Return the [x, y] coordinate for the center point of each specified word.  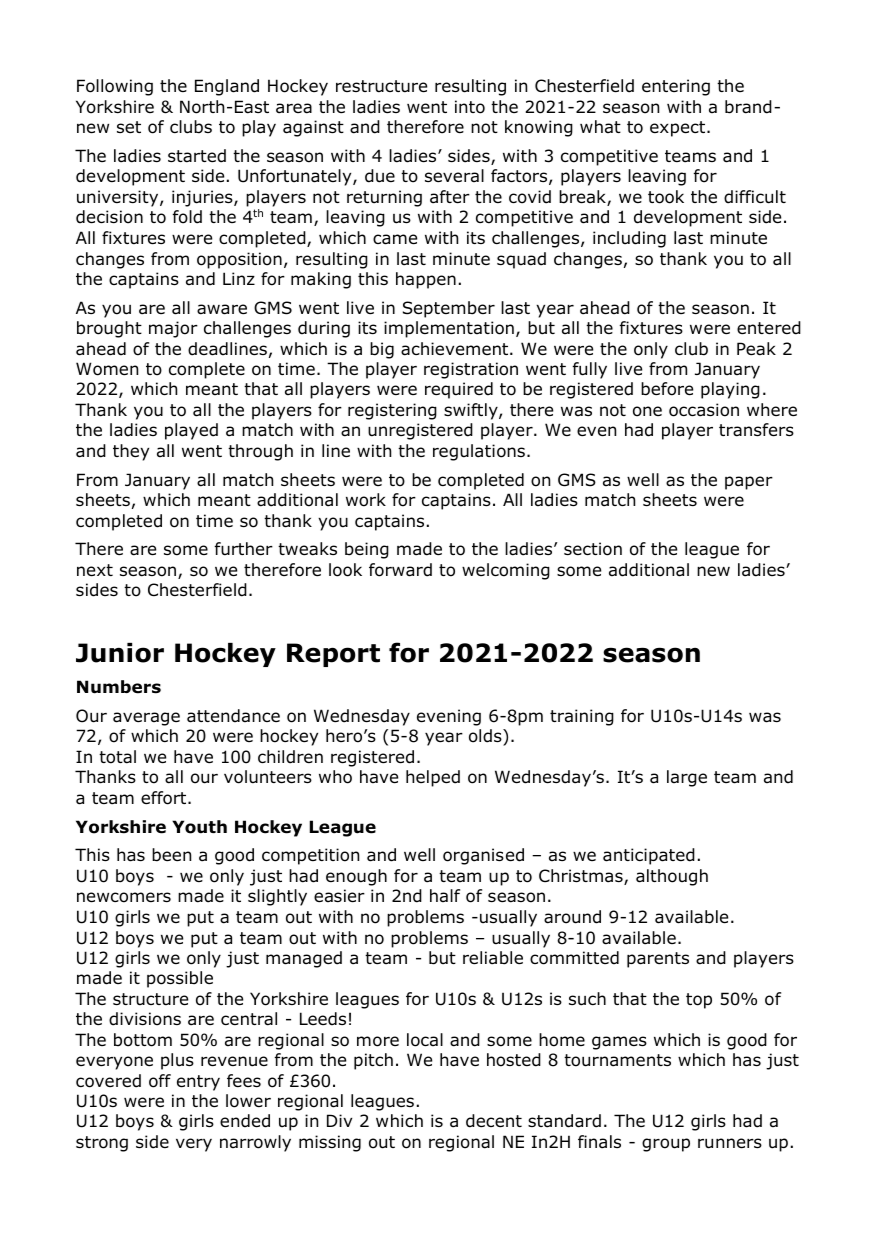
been [171, 855]
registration [471, 370]
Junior [120, 653]
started [197, 156]
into [470, 107]
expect [679, 129]
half [445, 895]
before [667, 389]
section [593, 549]
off [160, 1081]
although [672, 877]
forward [400, 570]
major [173, 329]
